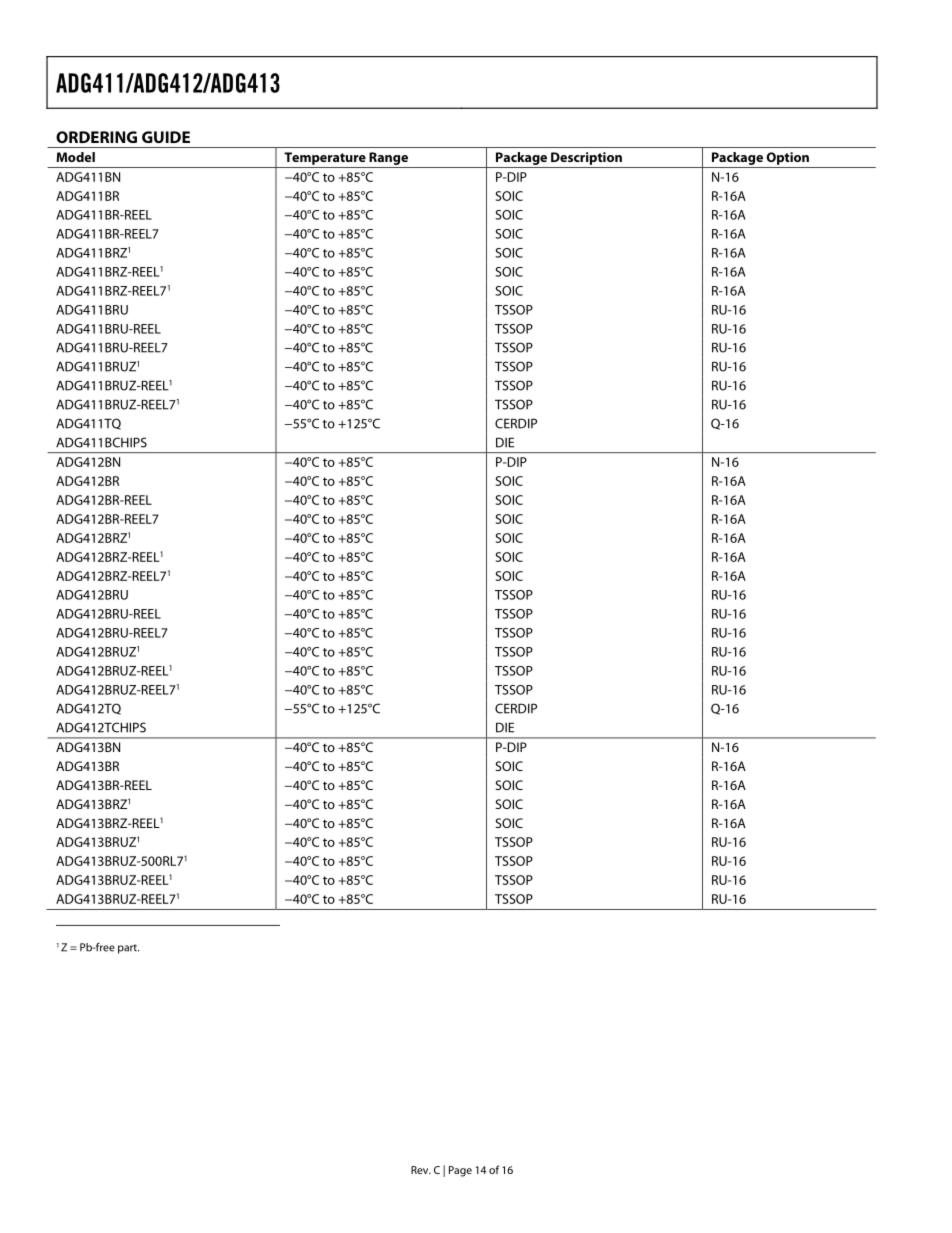 This image has height=1233, width=952. What do you see at coordinates (421, 1170) in the image?
I see `Rev` at bounding box center [421, 1170].
